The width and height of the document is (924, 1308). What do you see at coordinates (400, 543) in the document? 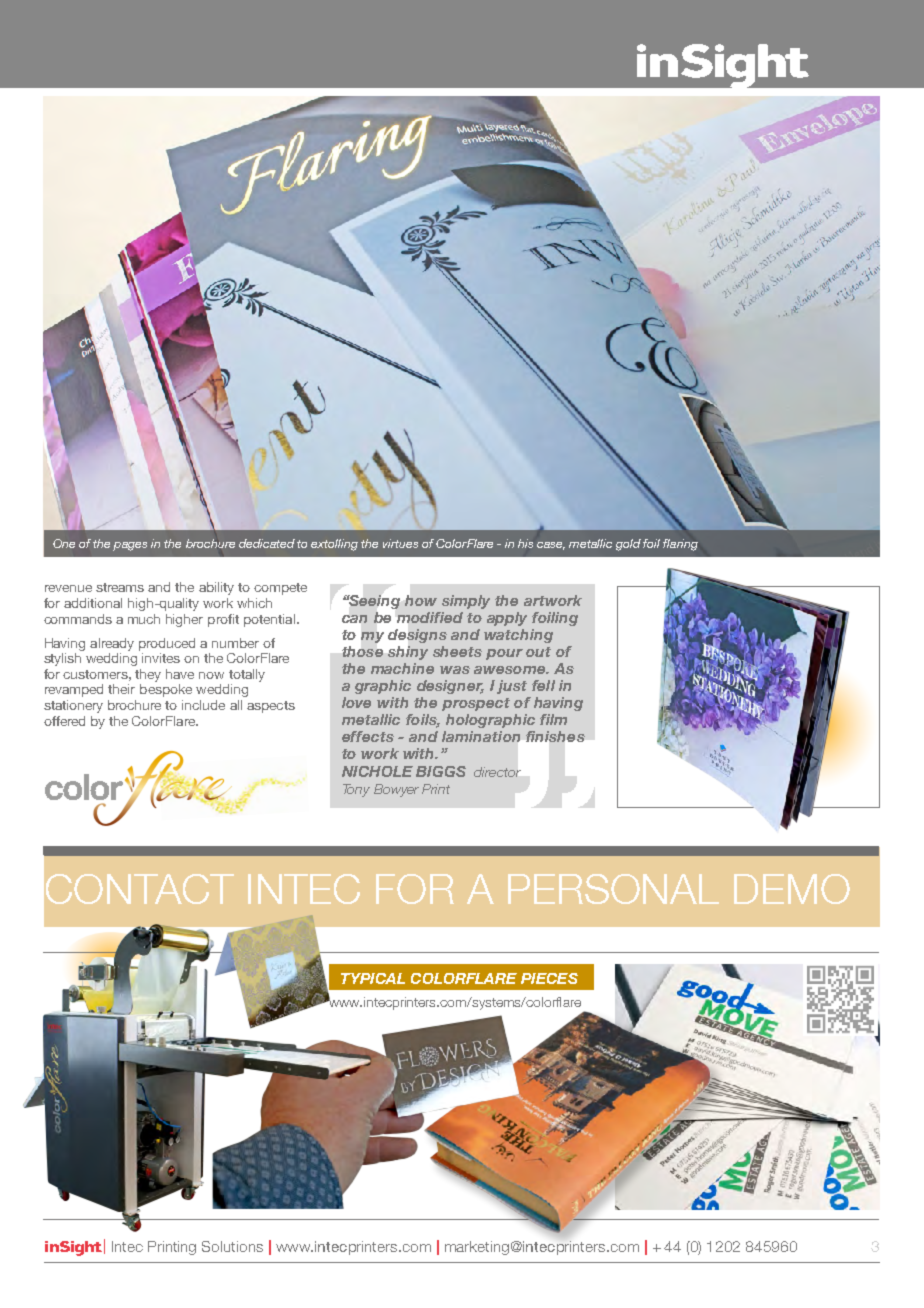
I see `virtues` at bounding box center [400, 543].
